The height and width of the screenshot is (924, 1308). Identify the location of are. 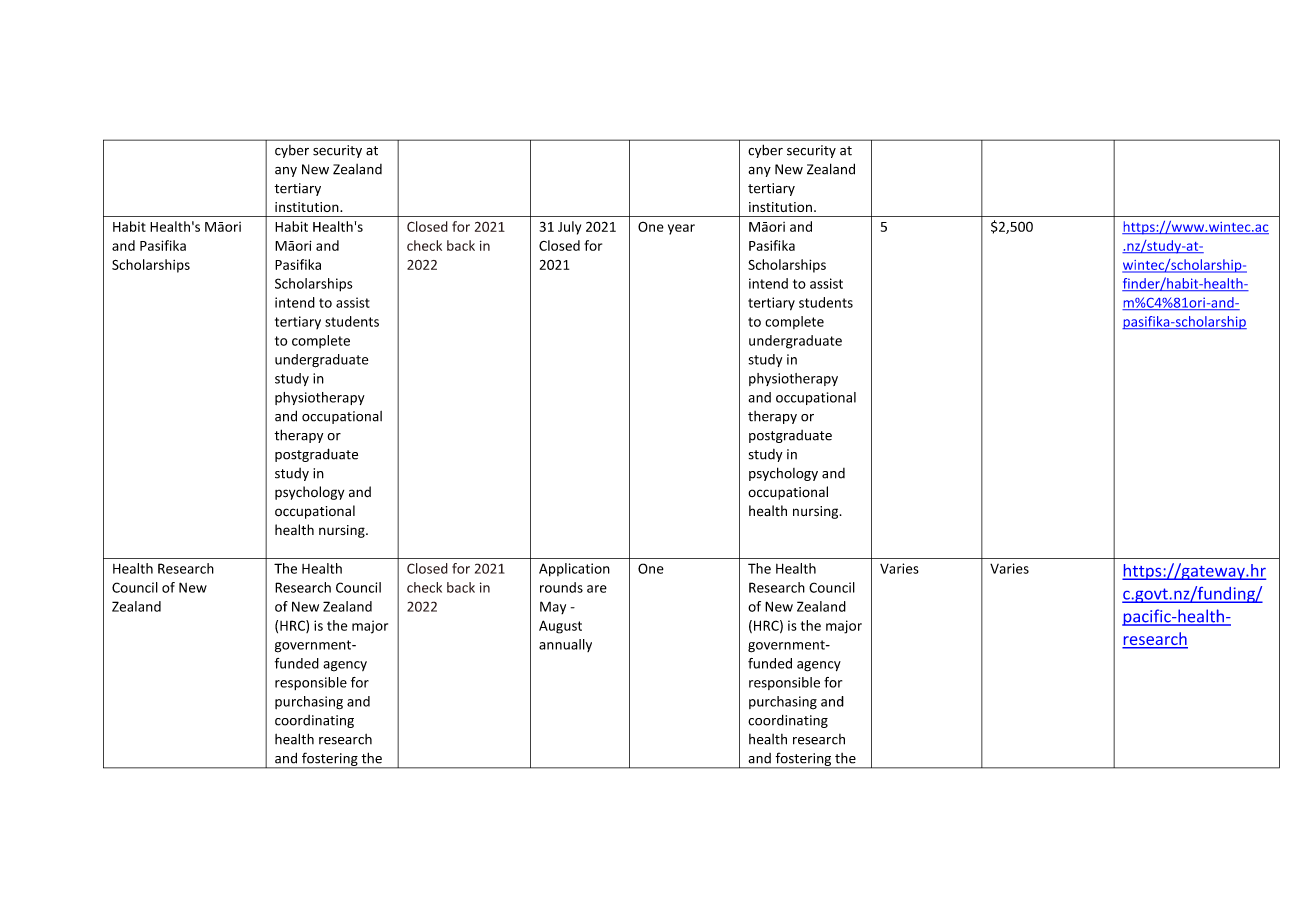
(597, 589).
